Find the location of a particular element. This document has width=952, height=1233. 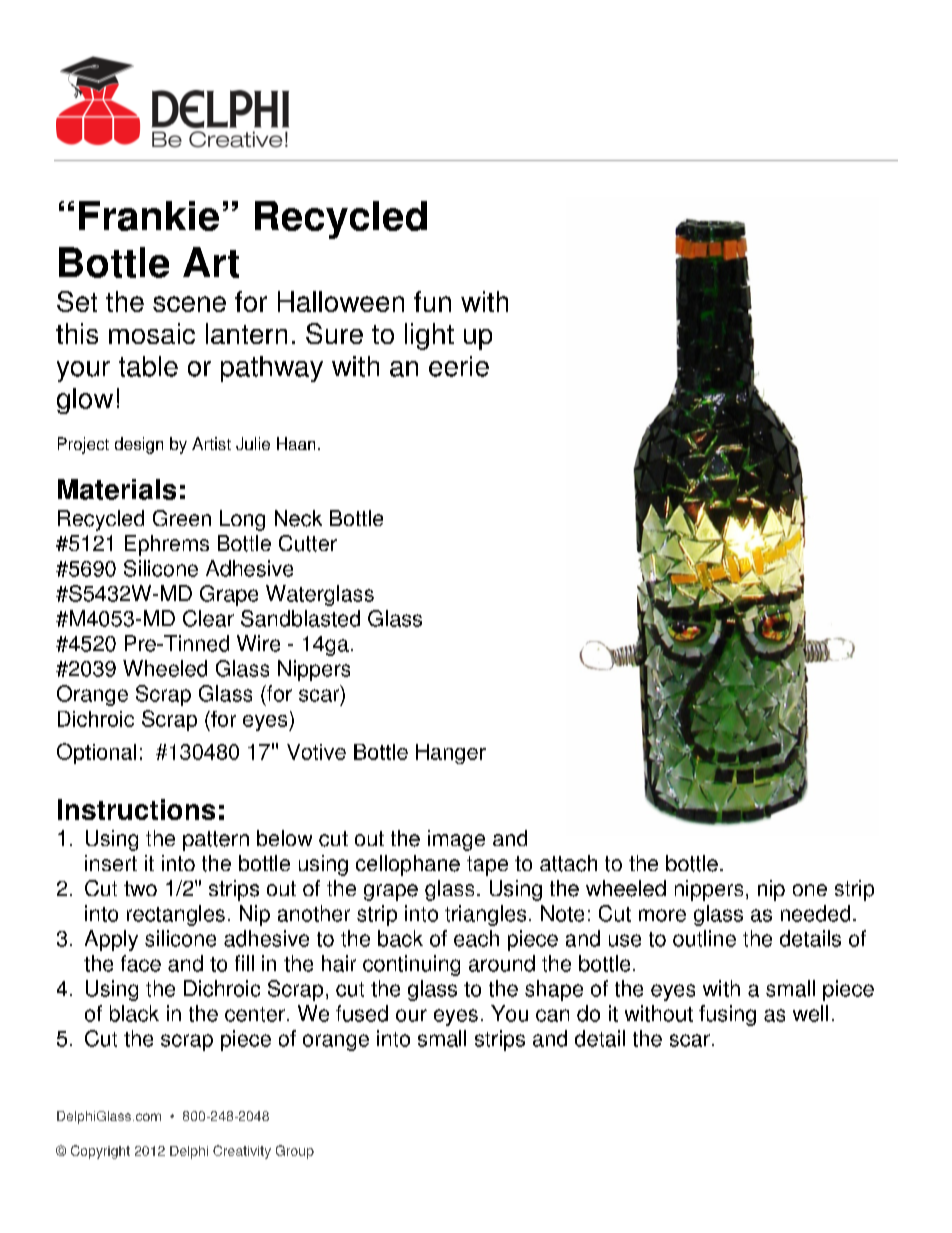

Cutter is located at coordinates (308, 543).
